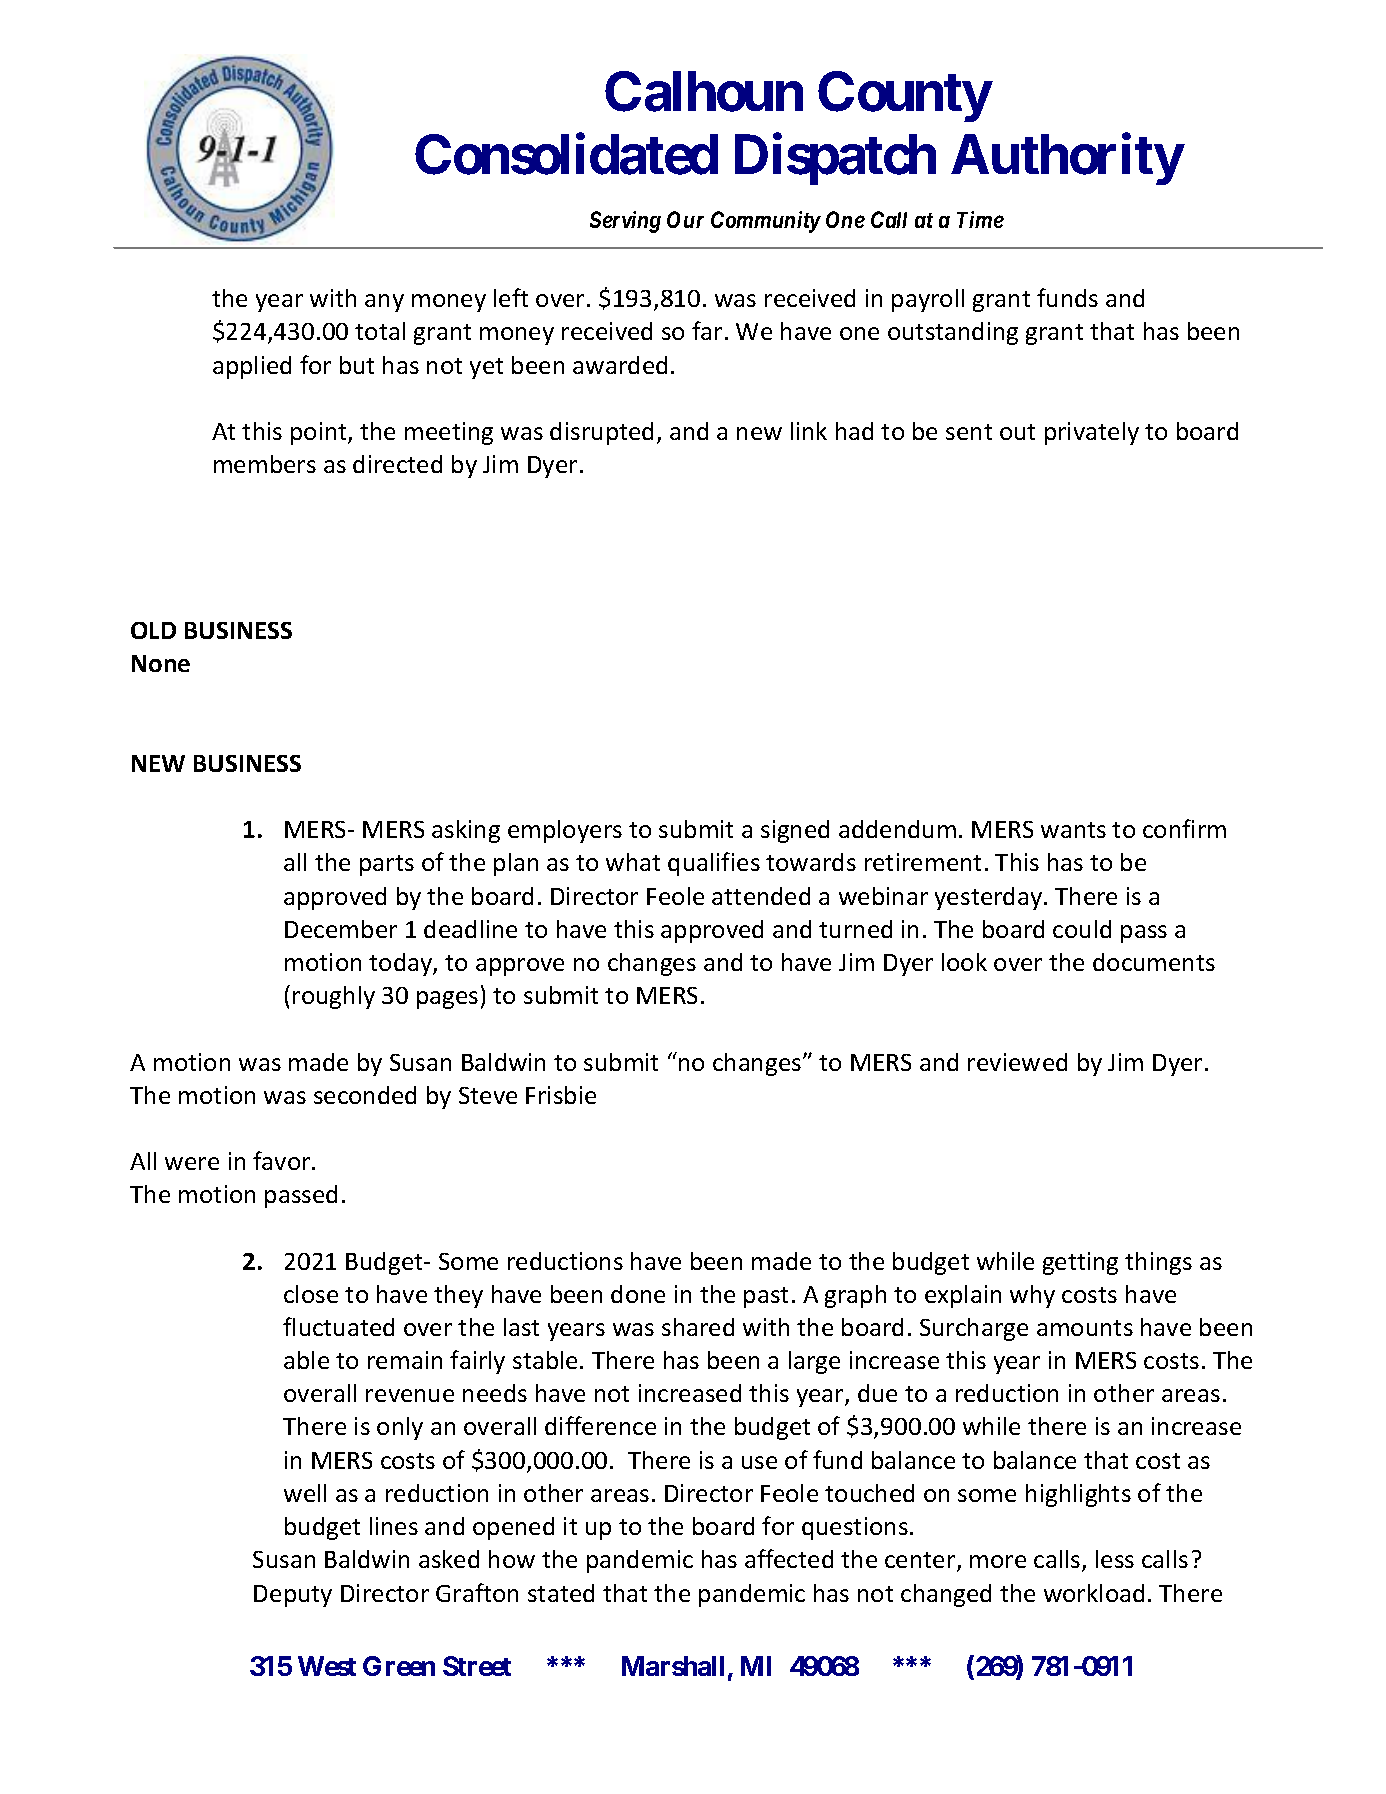 Image resolution: width=1386 pixels, height=1794 pixels. What do you see at coordinates (633, 862) in the screenshot?
I see `what` at bounding box center [633, 862].
